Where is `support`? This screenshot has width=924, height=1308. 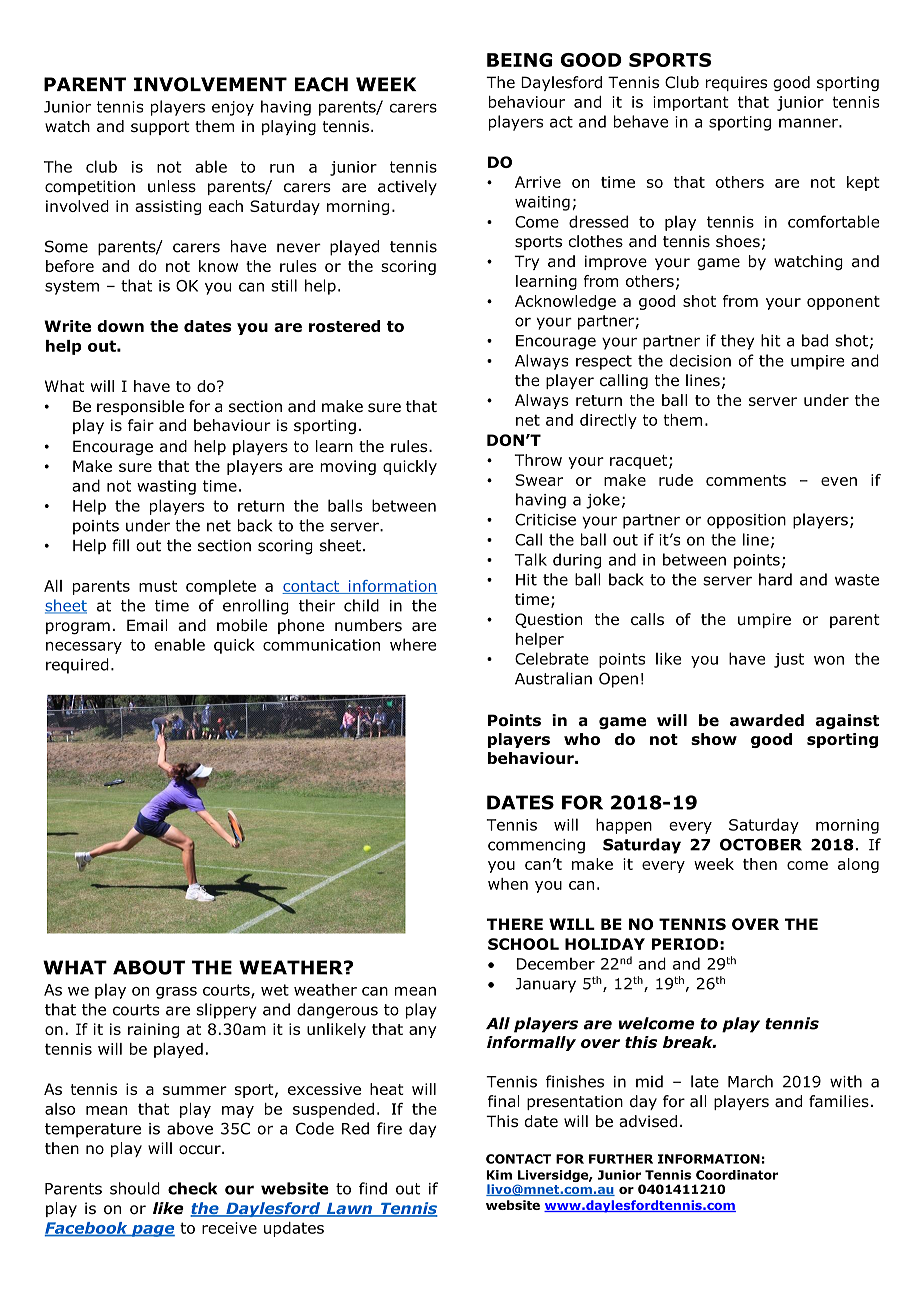
support is located at coordinates (160, 128).
